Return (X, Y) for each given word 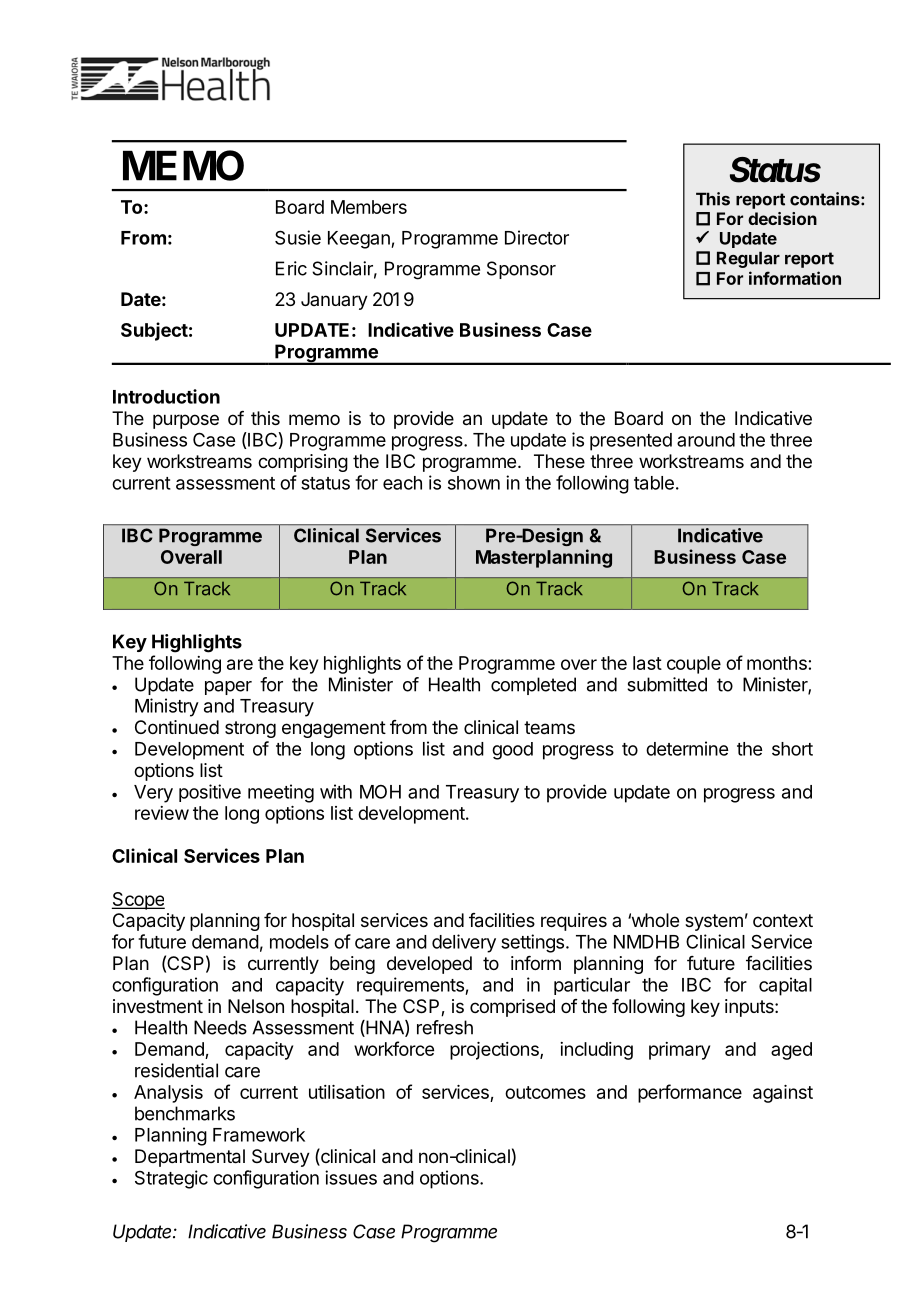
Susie (298, 237)
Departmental (190, 1158)
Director (537, 237)
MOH (380, 792)
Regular (748, 259)
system (714, 922)
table (654, 483)
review (162, 813)
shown (474, 483)
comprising (303, 463)
